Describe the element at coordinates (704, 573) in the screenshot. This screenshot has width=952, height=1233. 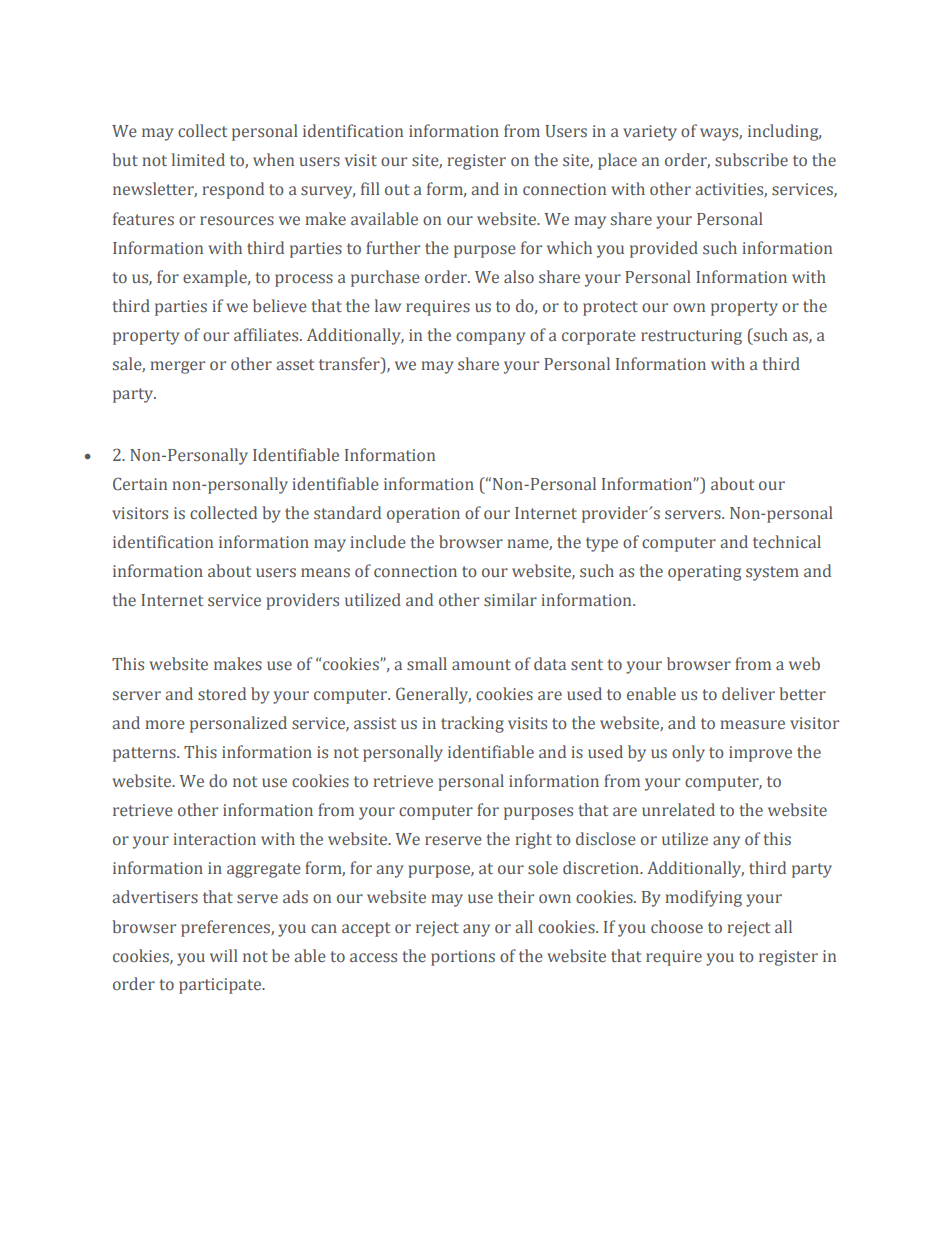
I see `operating` at that location.
